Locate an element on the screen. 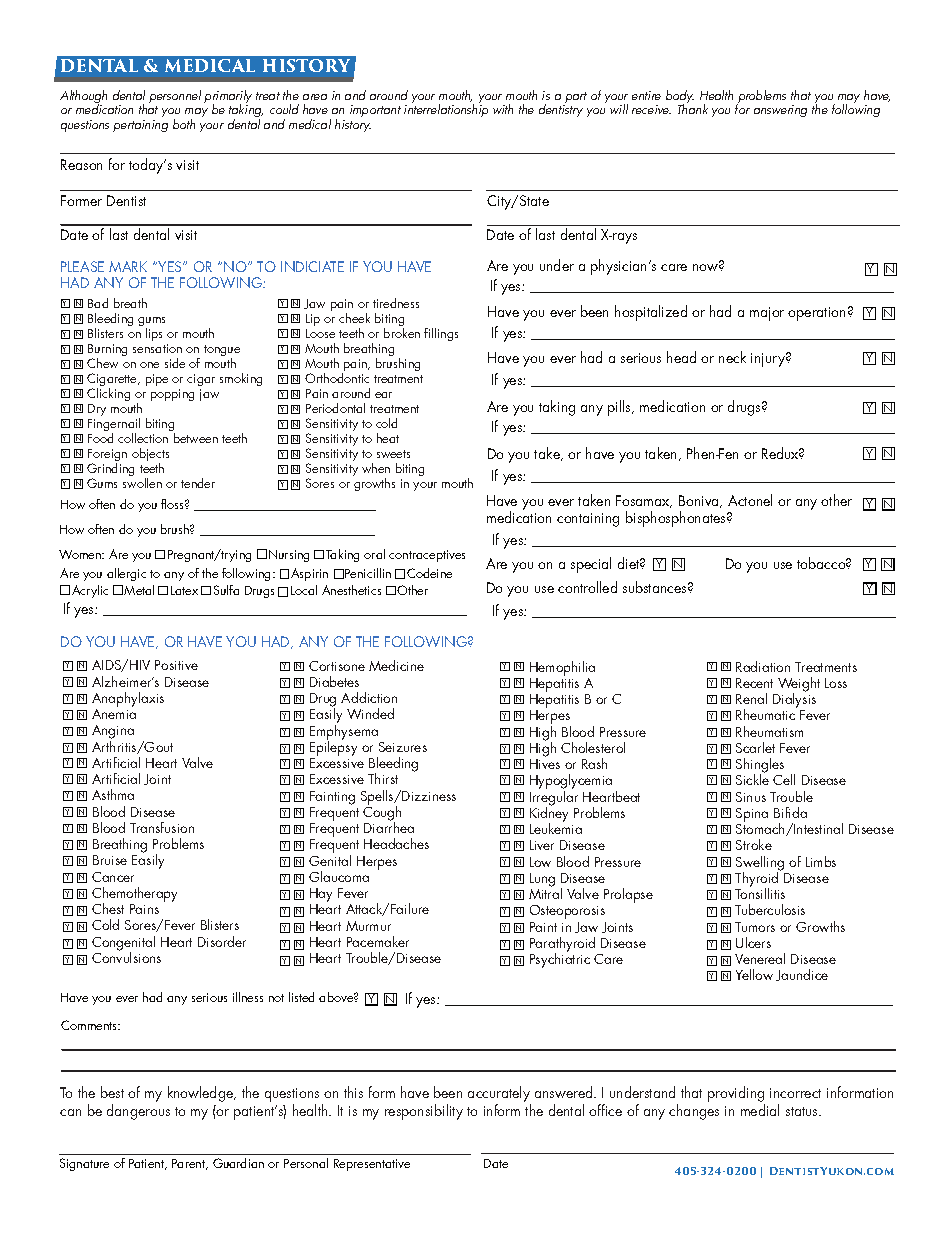 The width and height of the screenshot is (952, 1233). responsibility is located at coordinates (424, 1112).
